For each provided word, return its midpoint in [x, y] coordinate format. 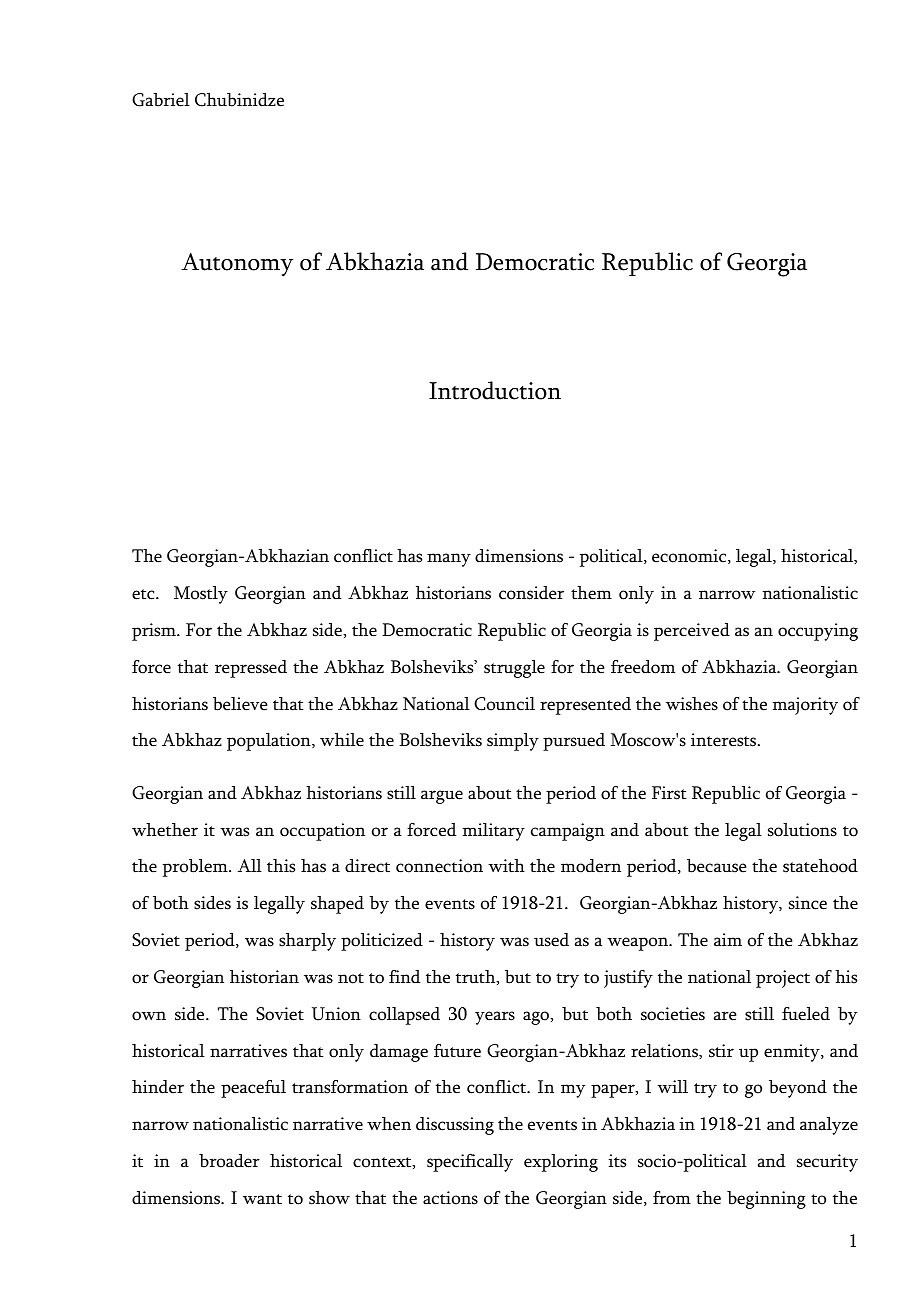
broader [229, 1161]
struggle [514, 669]
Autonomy [237, 265]
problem [196, 868]
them [591, 593]
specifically [470, 1163]
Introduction [495, 390]
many [449, 560]
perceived [692, 632]
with [506, 866]
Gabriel [161, 100]
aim [728, 940]
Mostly [201, 595]
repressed [251, 669]
